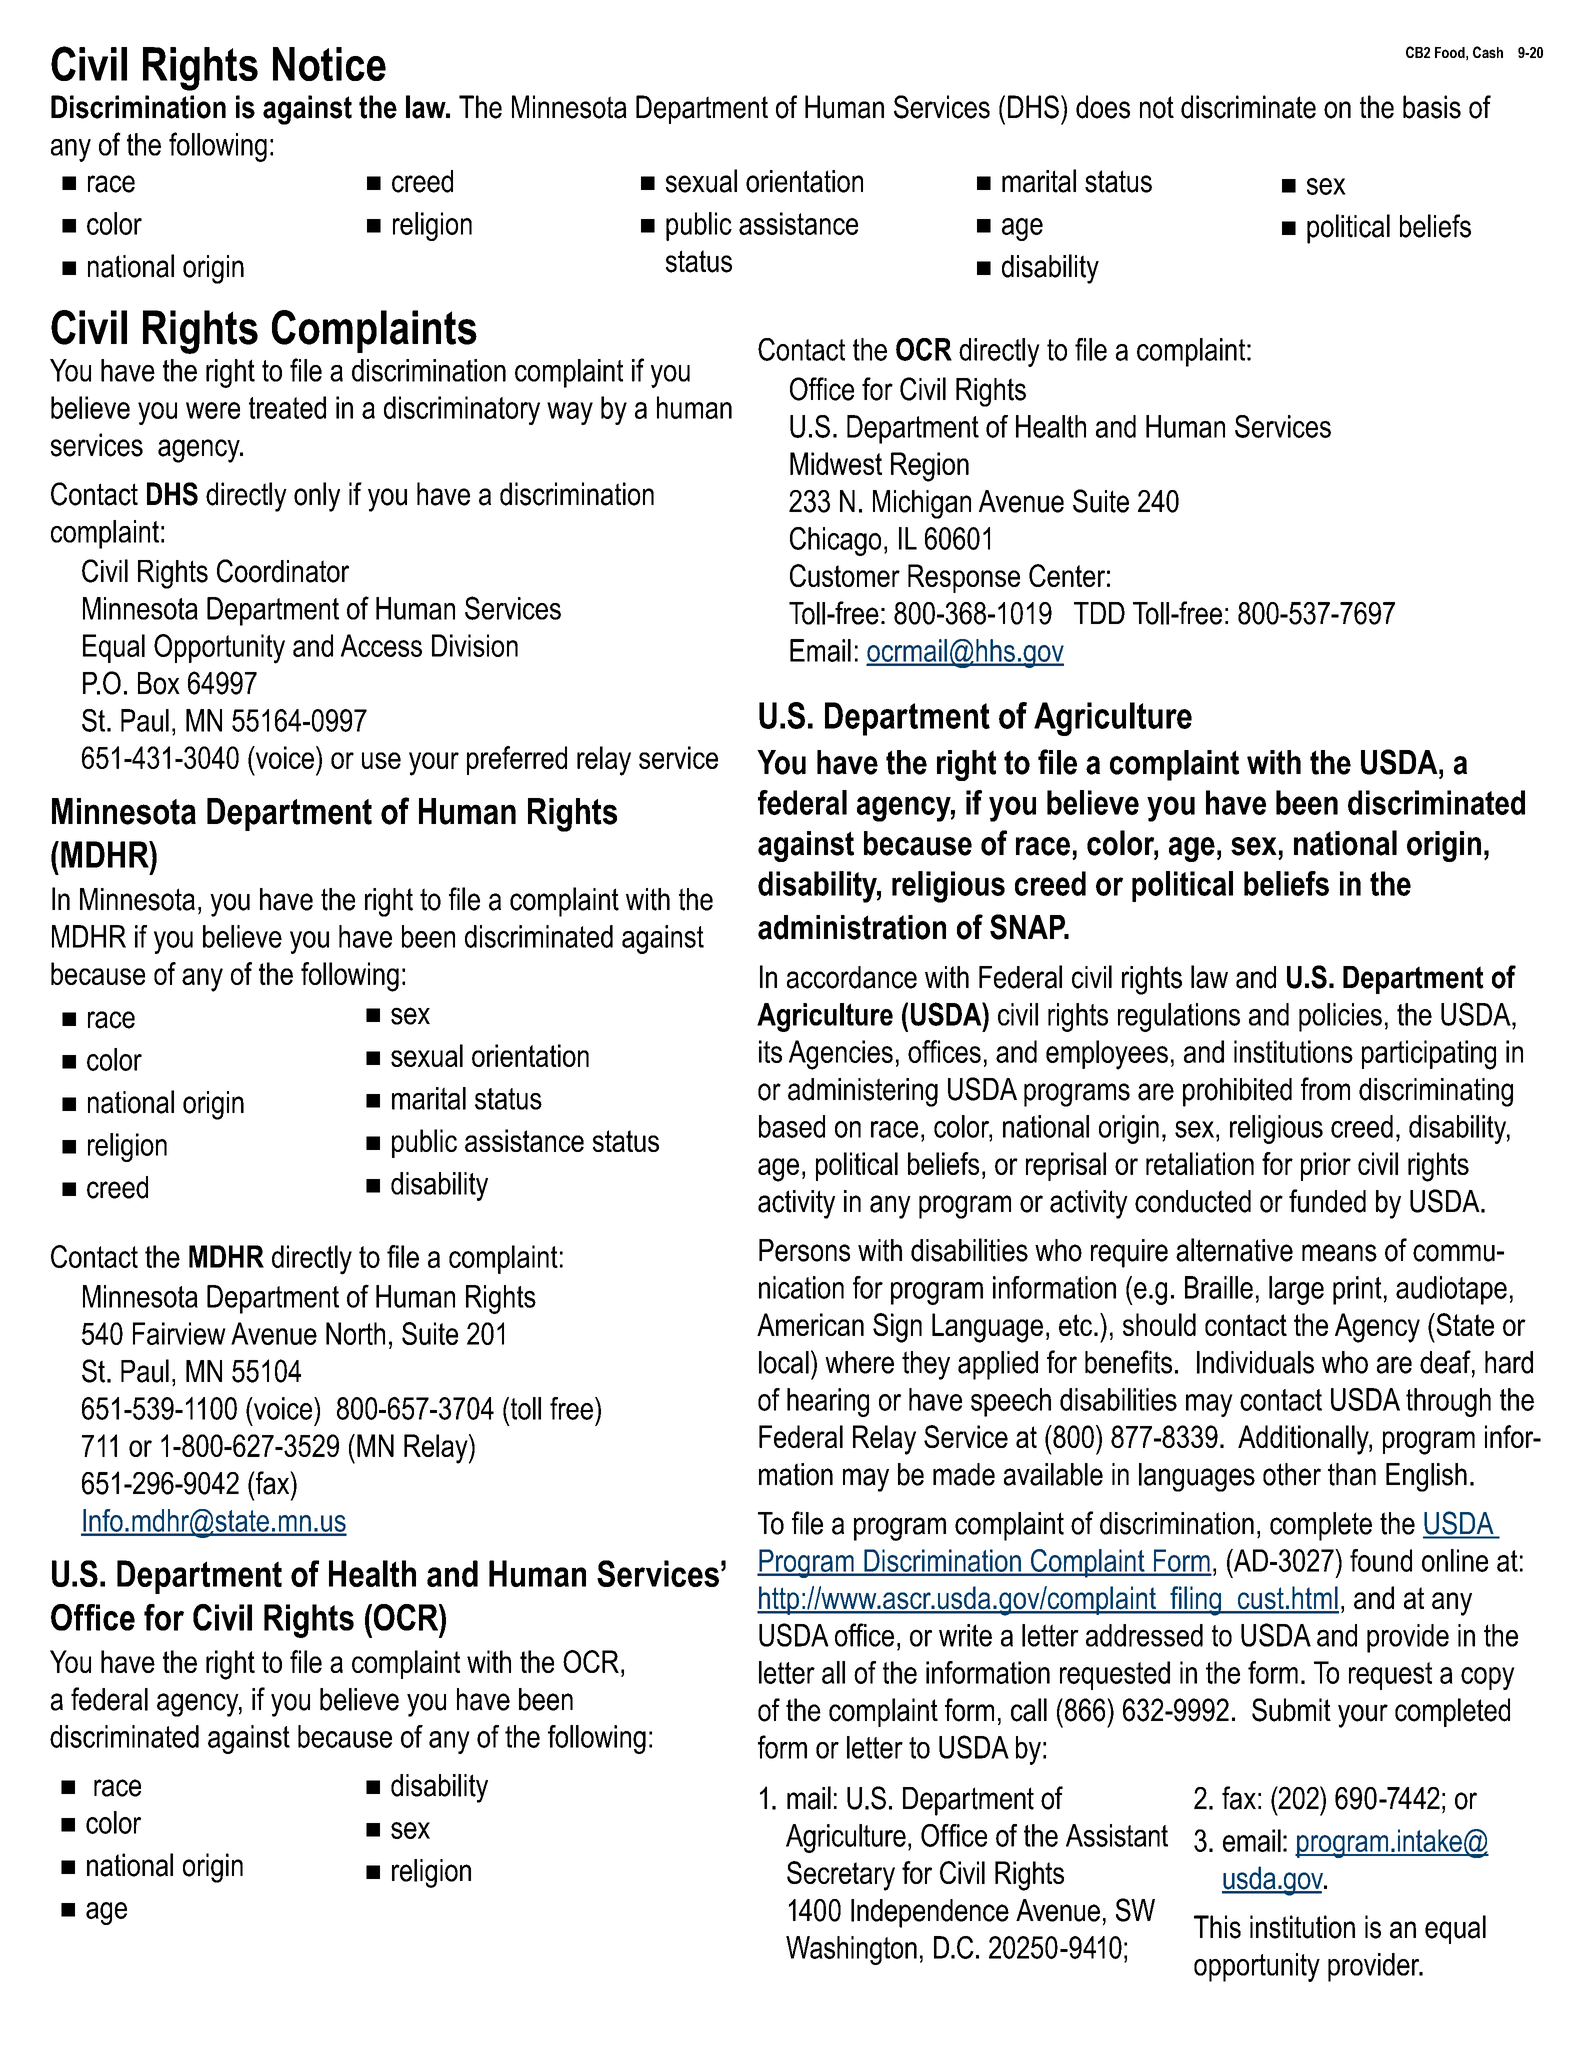 This document has height=2054, width=1587. What do you see at coordinates (283, 571) in the document?
I see `Coordinator` at bounding box center [283, 571].
